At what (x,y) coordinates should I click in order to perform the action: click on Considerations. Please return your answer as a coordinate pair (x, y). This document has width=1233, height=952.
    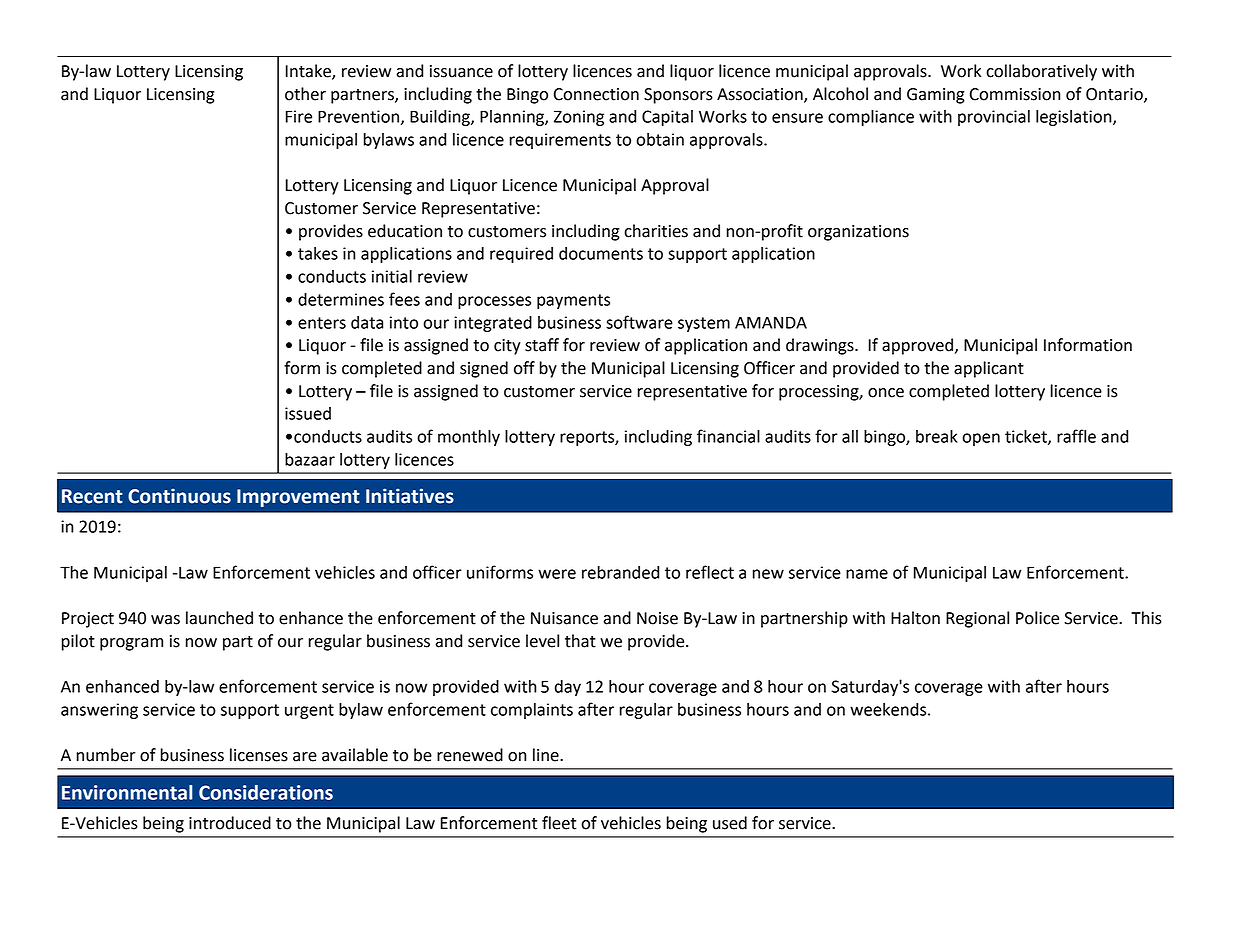
    Looking at the image, I should click on (266, 792).
